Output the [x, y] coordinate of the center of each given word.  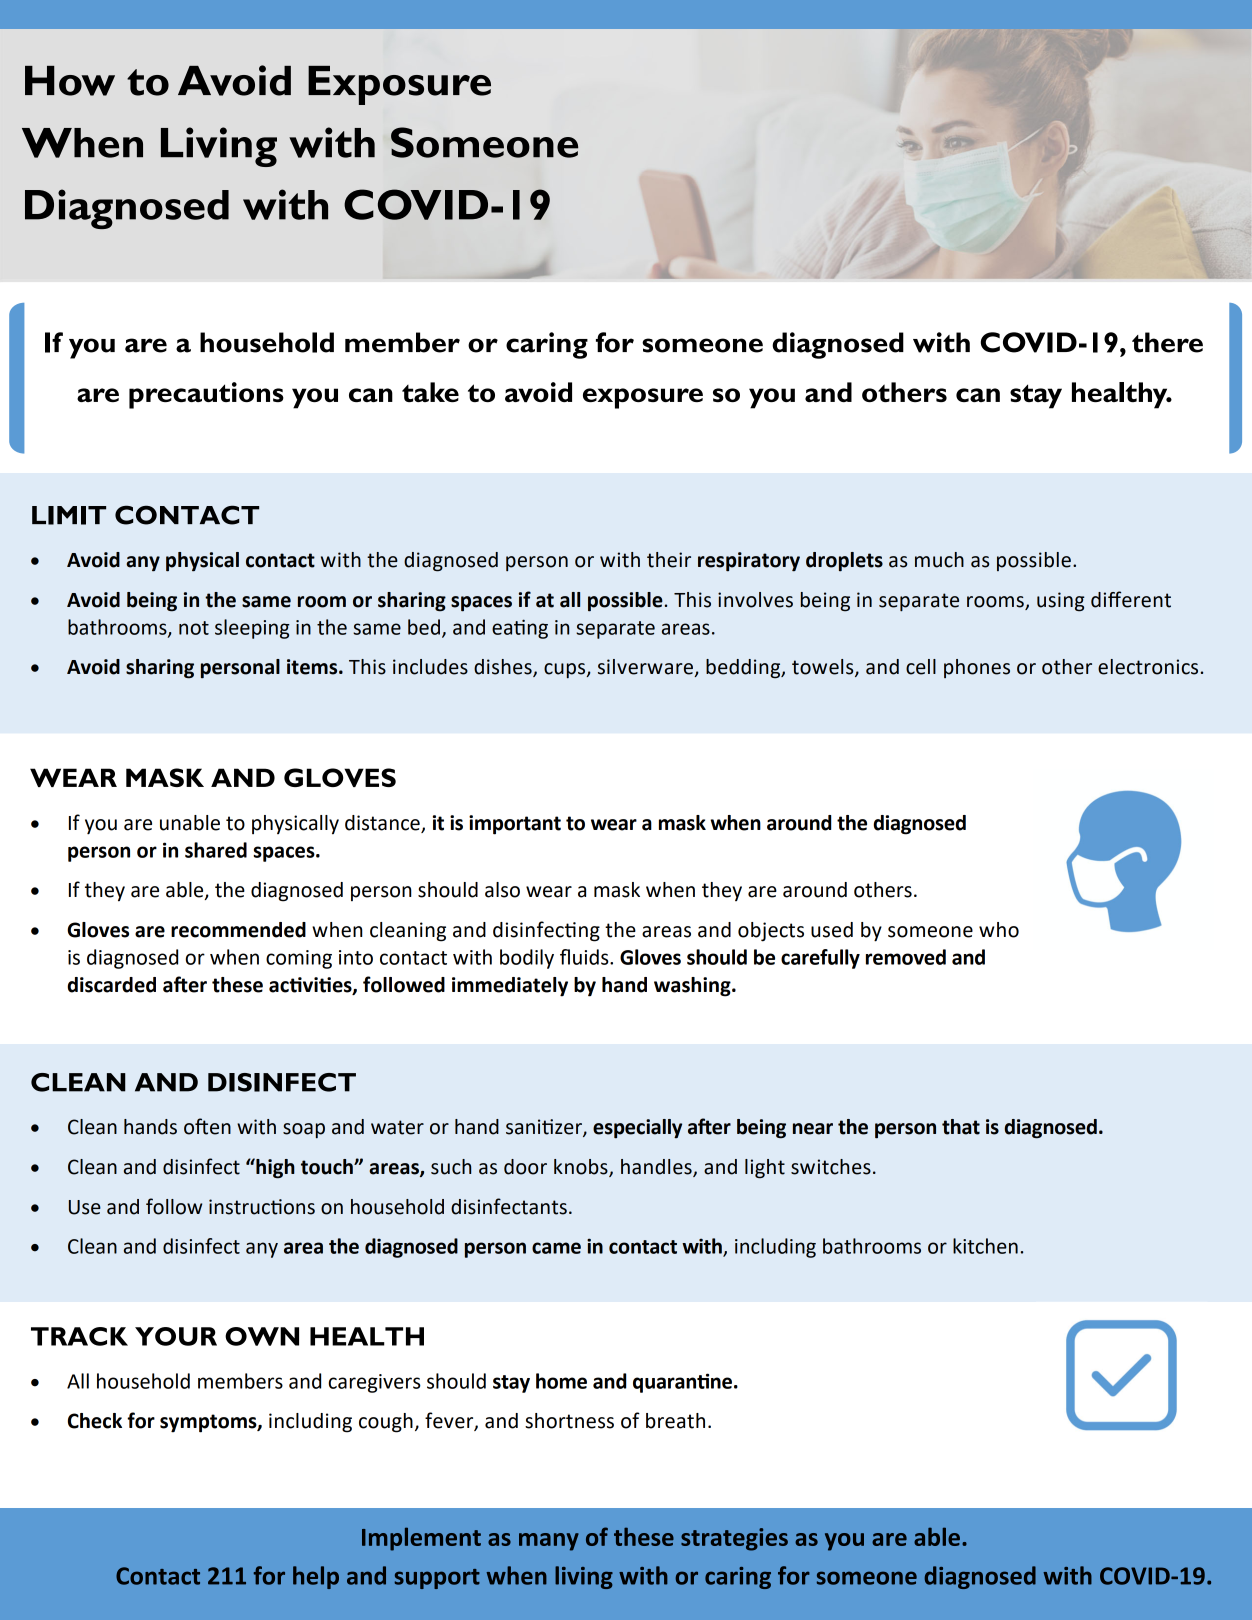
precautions [206, 395]
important [515, 825]
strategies [734, 1539]
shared [216, 850]
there [1167, 342]
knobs [582, 1168]
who [999, 930]
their [669, 560]
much [939, 560]
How [70, 81]
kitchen [985, 1246]
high [274, 1168]
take [430, 392]
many [549, 1542]
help [316, 1577]
